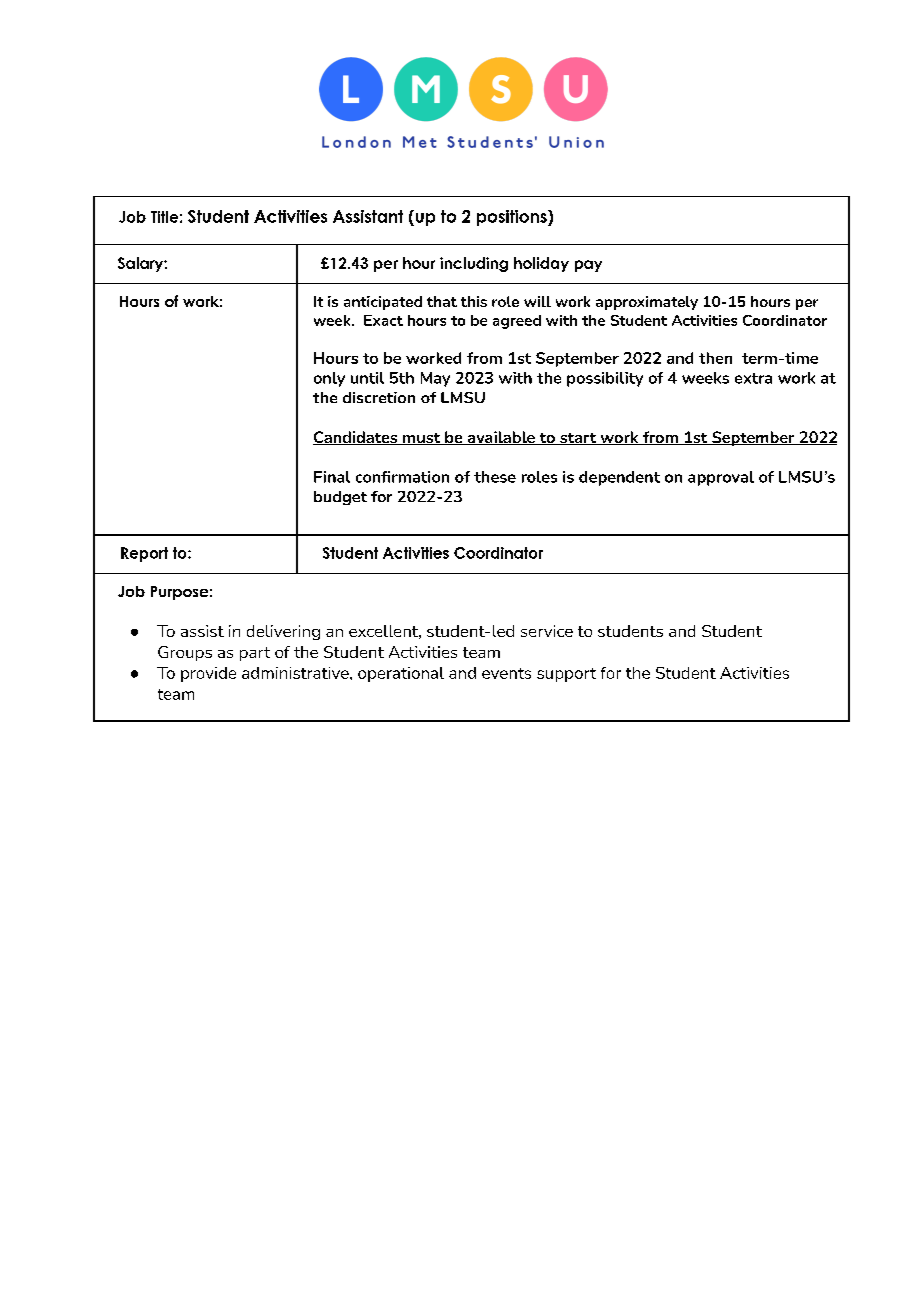 The height and width of the document is (1307, 924). Describe the element at coordinates (435, 379) in the document. I see `May` at that location.
